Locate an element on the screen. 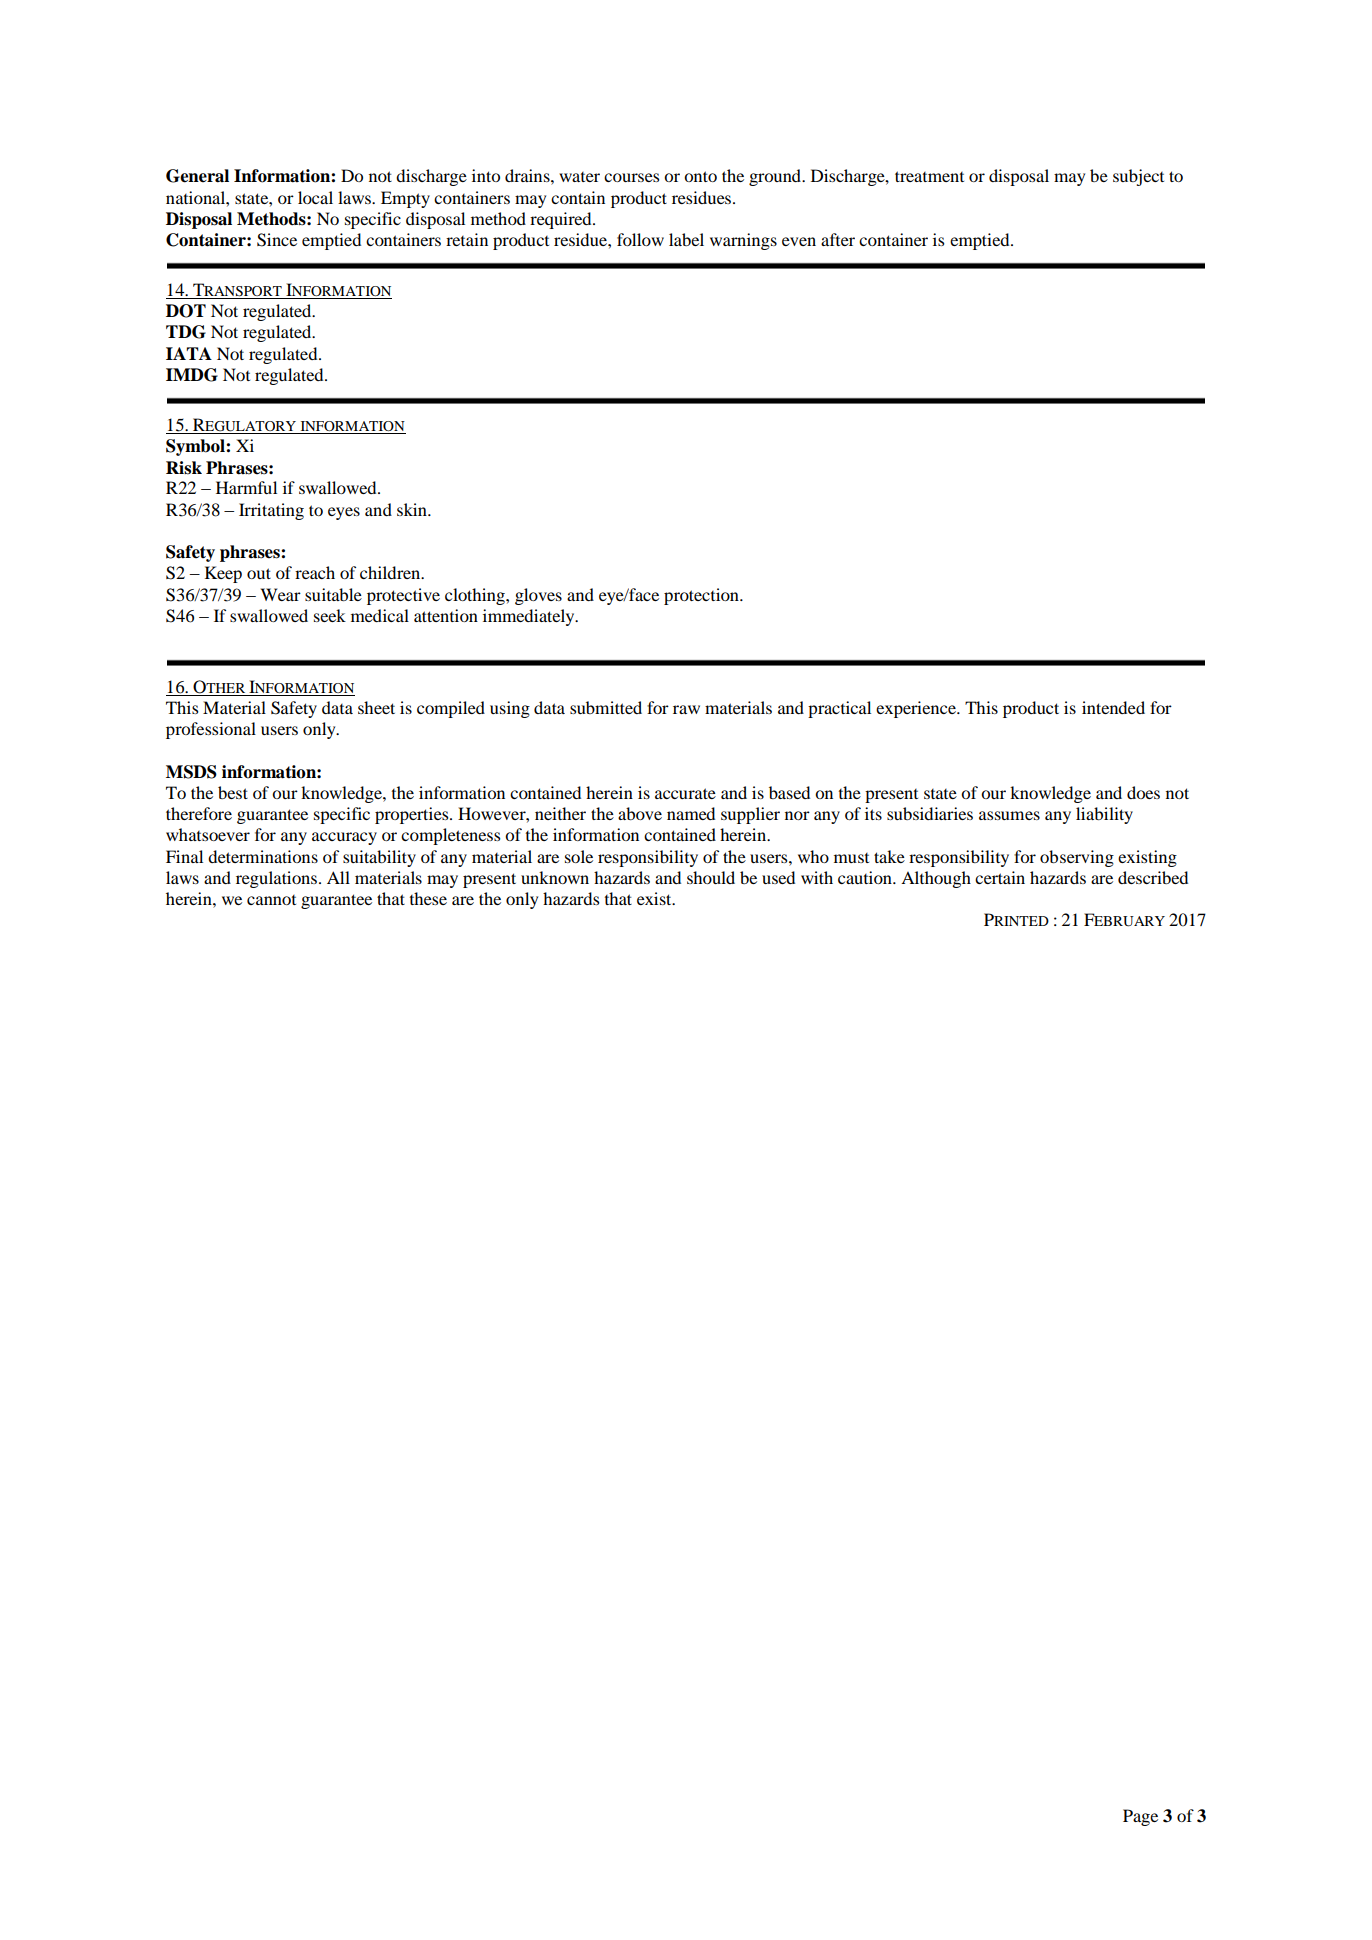 The width and height of the screenshot is (1372, 1940). Since is located at coordinates (277, 240).
